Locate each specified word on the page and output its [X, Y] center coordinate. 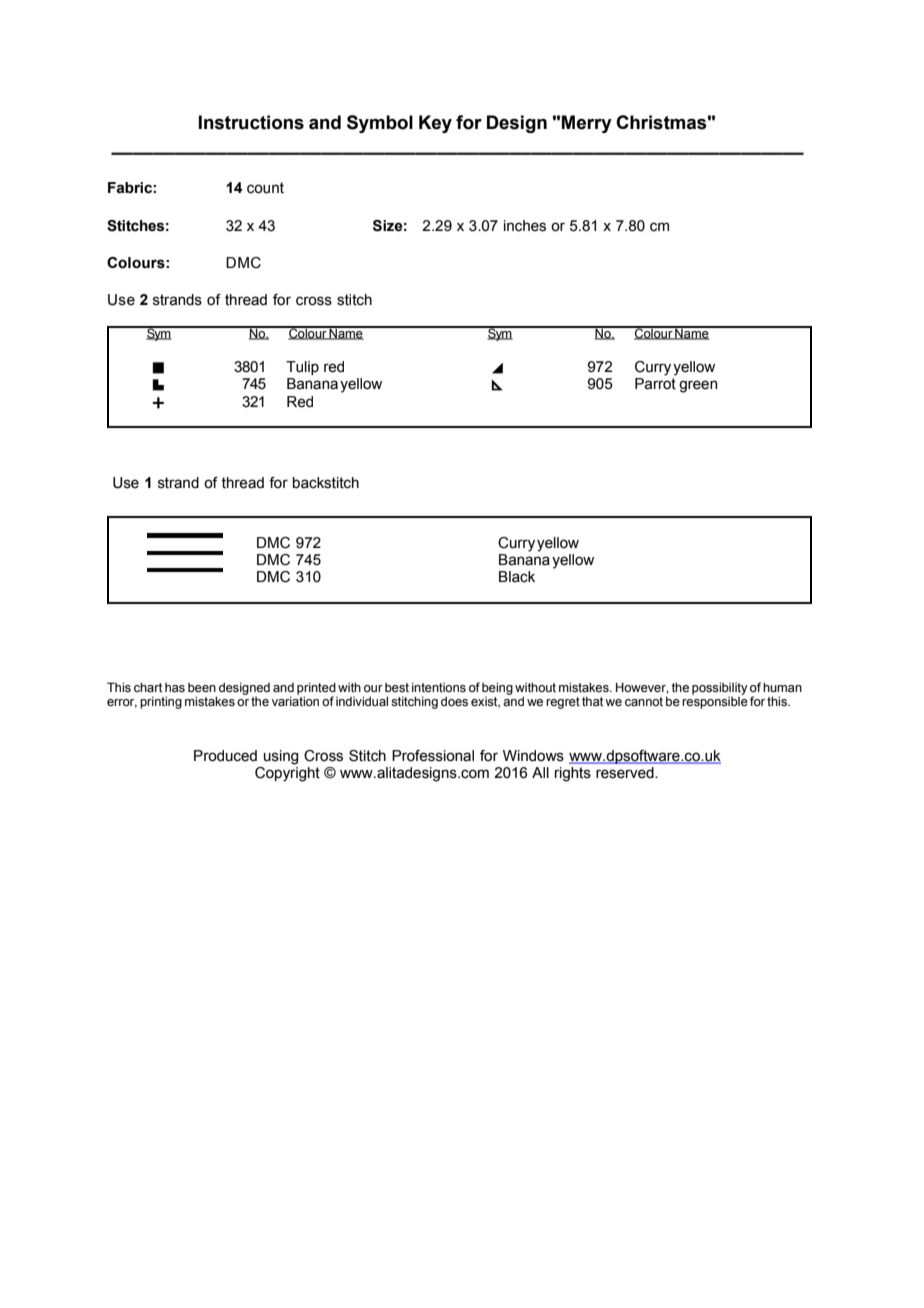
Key [435, 124]
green [698, 386]
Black [517, 577]
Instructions [251, 122]
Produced [225, 756]
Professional [433, 756]
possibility [720, 688]
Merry [587, 124]
